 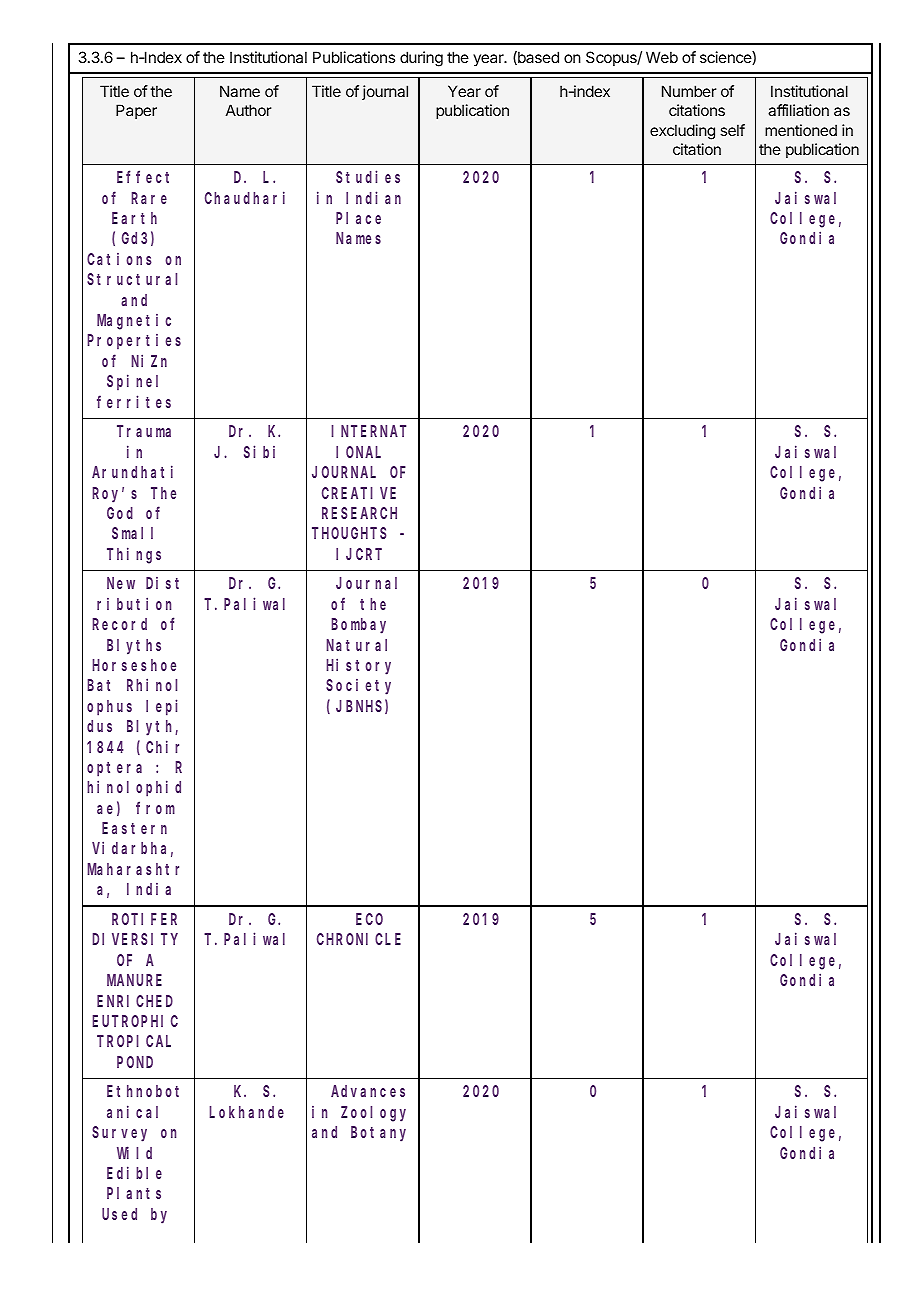 I want to click on ROTIFER, so click(x=144, y=919).
